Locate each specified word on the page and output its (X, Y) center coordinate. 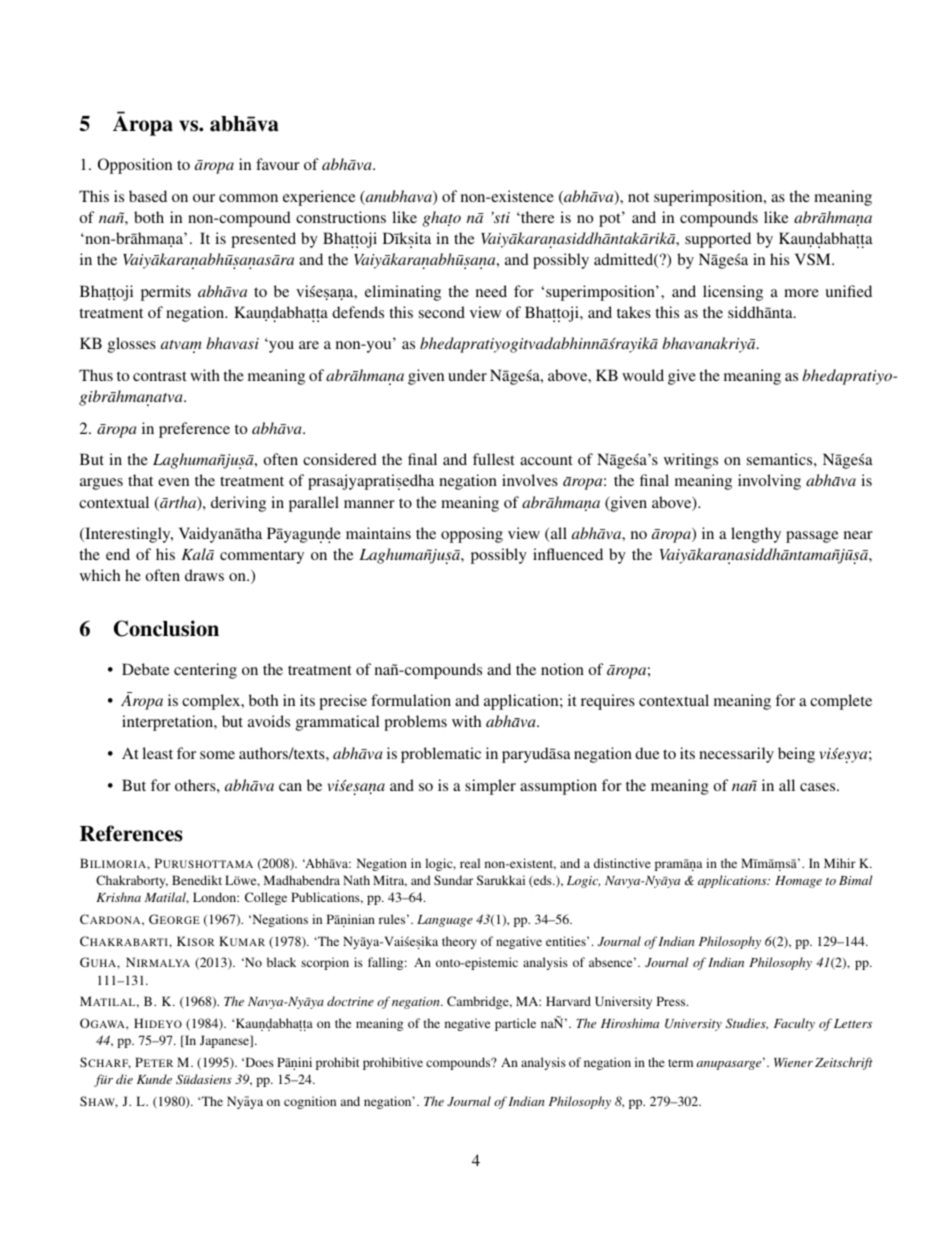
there (536, 217)
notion (562, 669)
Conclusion (166, 628)
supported (718, 240)
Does (258, 1062)
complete (841, 702)
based (148, 196)
